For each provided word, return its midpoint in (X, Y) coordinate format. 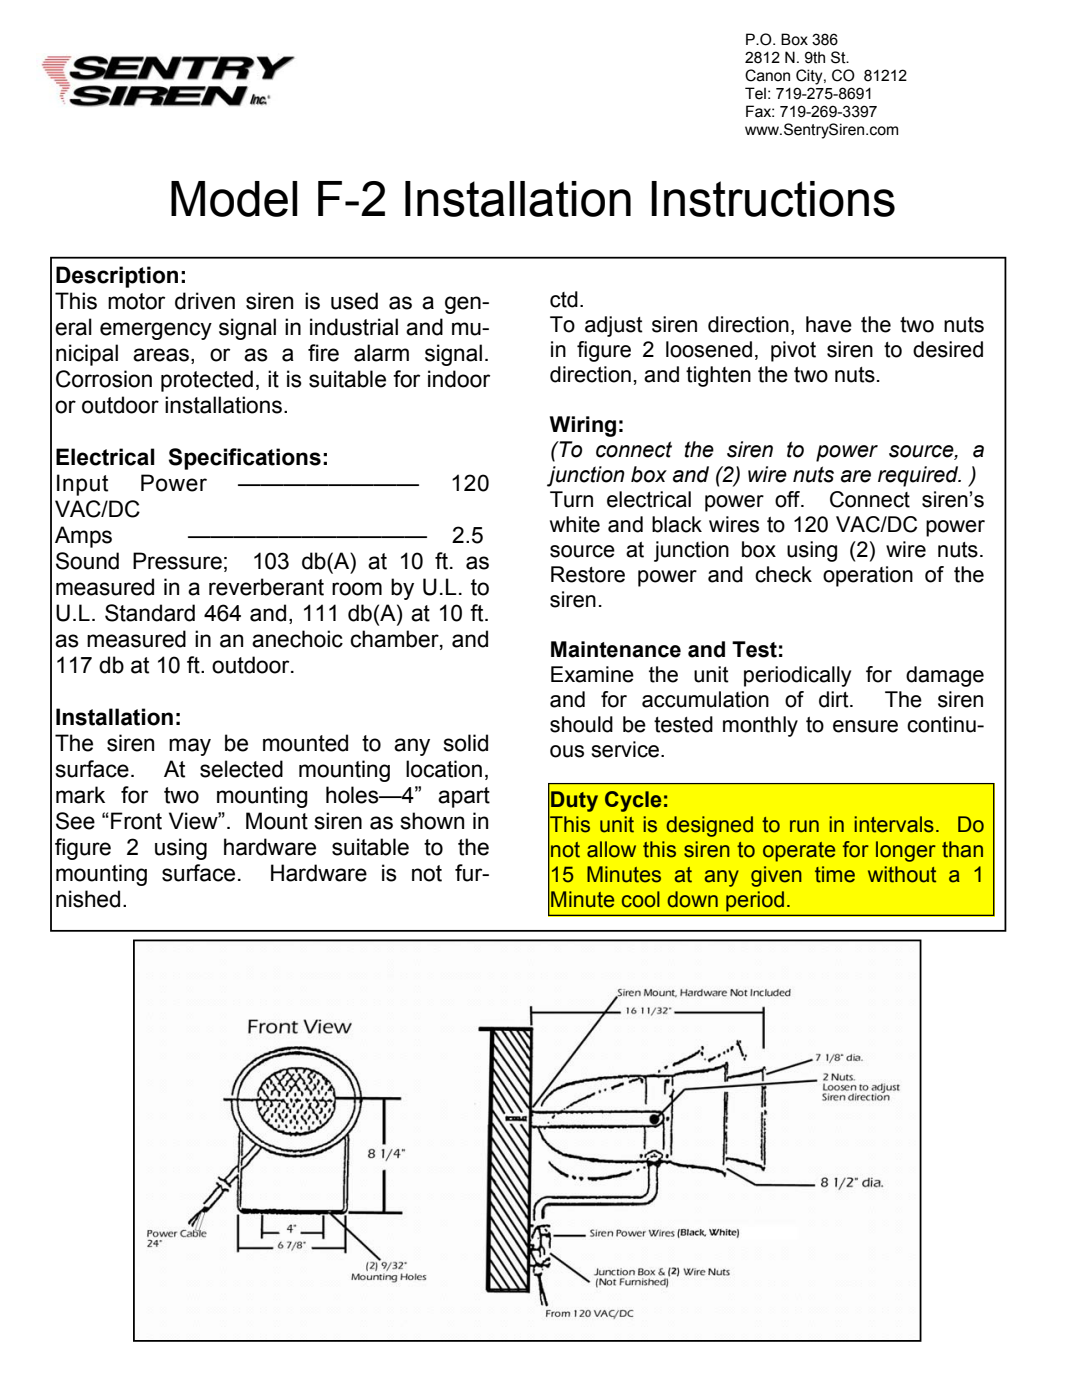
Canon (767, 75)
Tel (755, 93)
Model (234, 199)
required (919, 476)
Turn (571, 499)
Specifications (245, 459)
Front (136, 821)
